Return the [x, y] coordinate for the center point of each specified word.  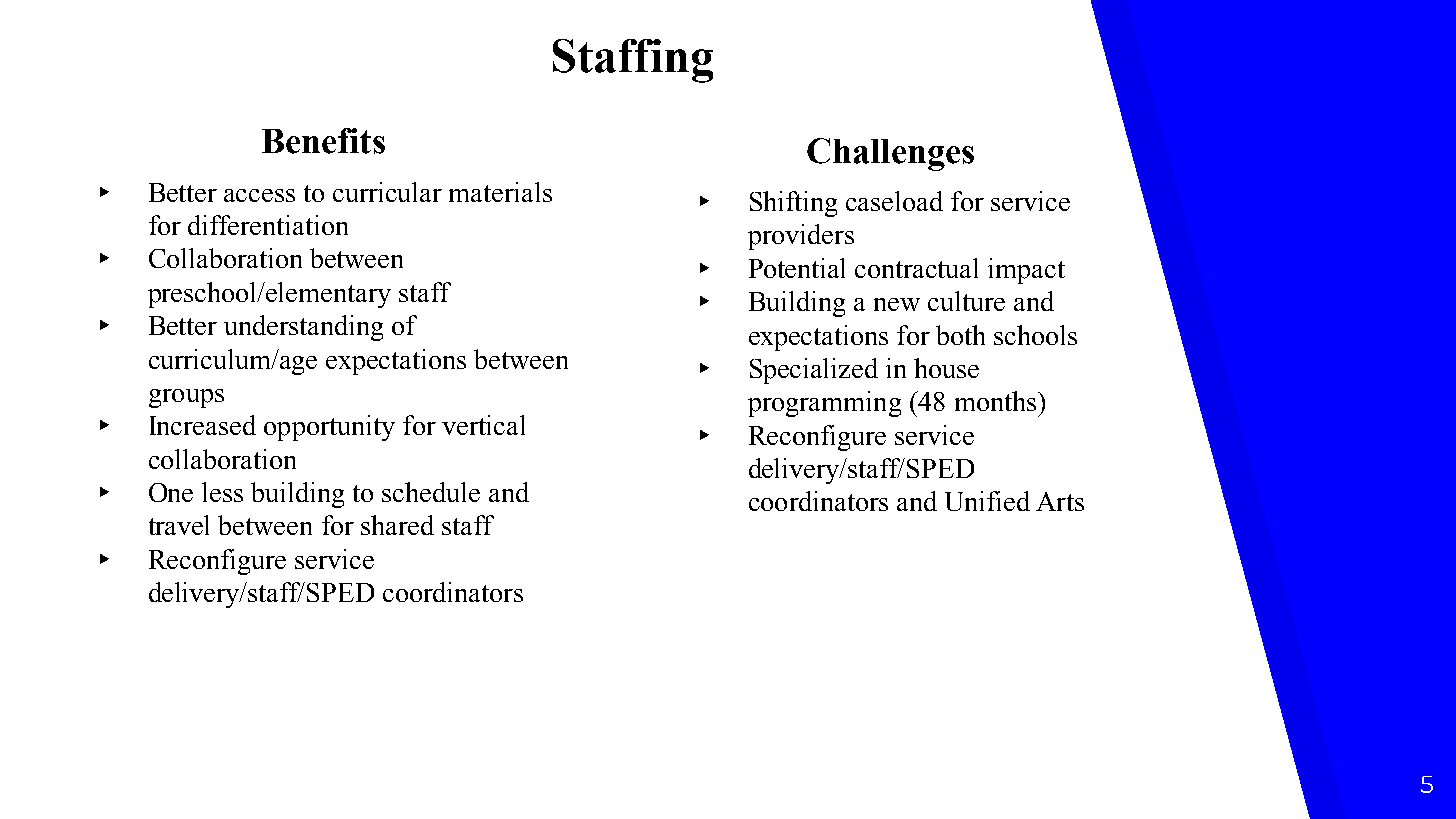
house [946, 368]
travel [179, 525]
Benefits [323, 141]
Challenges [890, 154]
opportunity [329, 428]
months [995, 401]
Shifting [793, 204]
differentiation [268, 225]
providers [801, 237]
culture [966, 301]
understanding [303, 328]
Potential [797, 268]
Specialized [814, 371]
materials [500, 192]
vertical [483, 425]
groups [186, 398]
